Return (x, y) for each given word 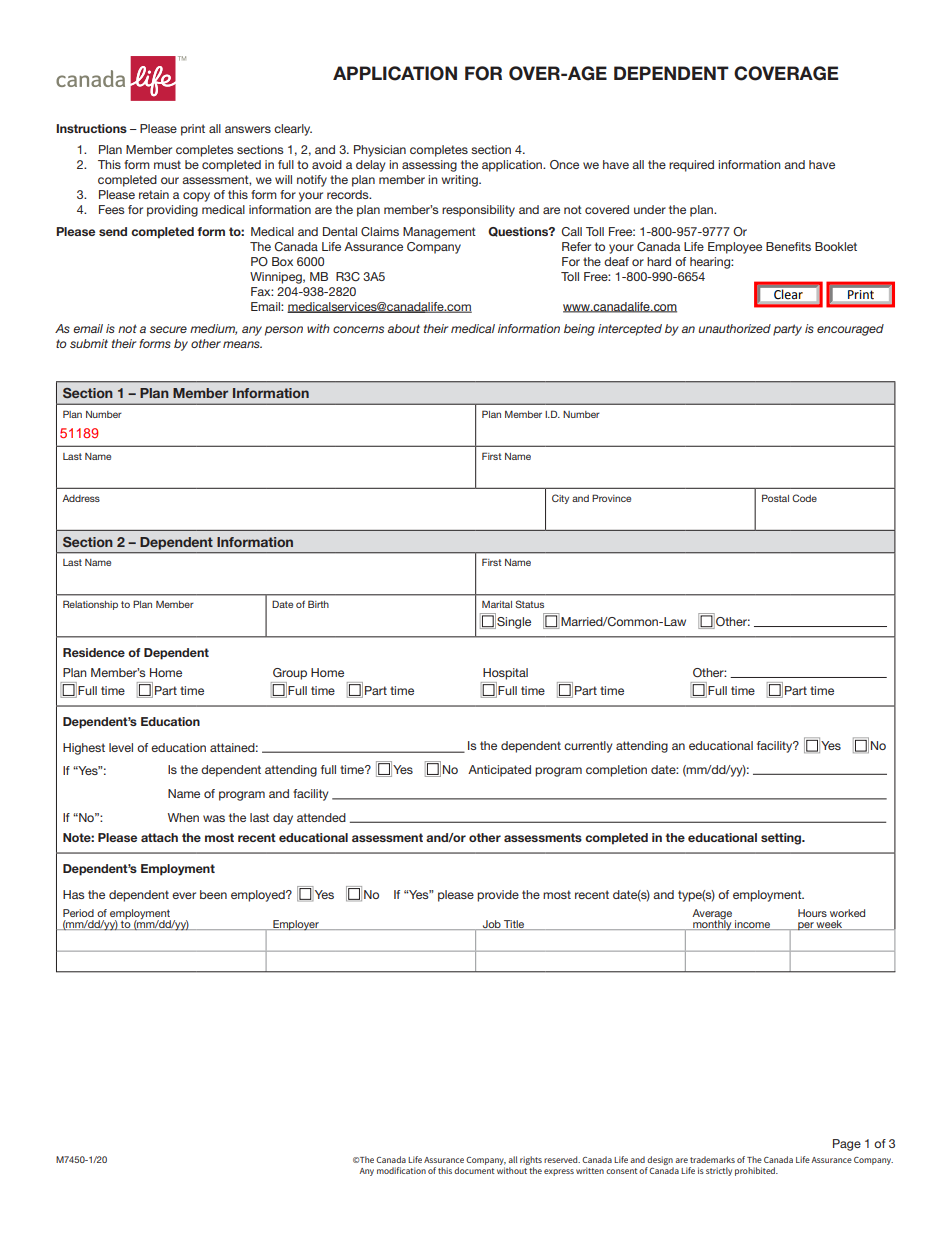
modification (401, 1170)
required (691, 166)
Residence (94, 652)
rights (531, 1162)
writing (460, 181)
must (167, 164)
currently (588, 747)
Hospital (505, 674)
